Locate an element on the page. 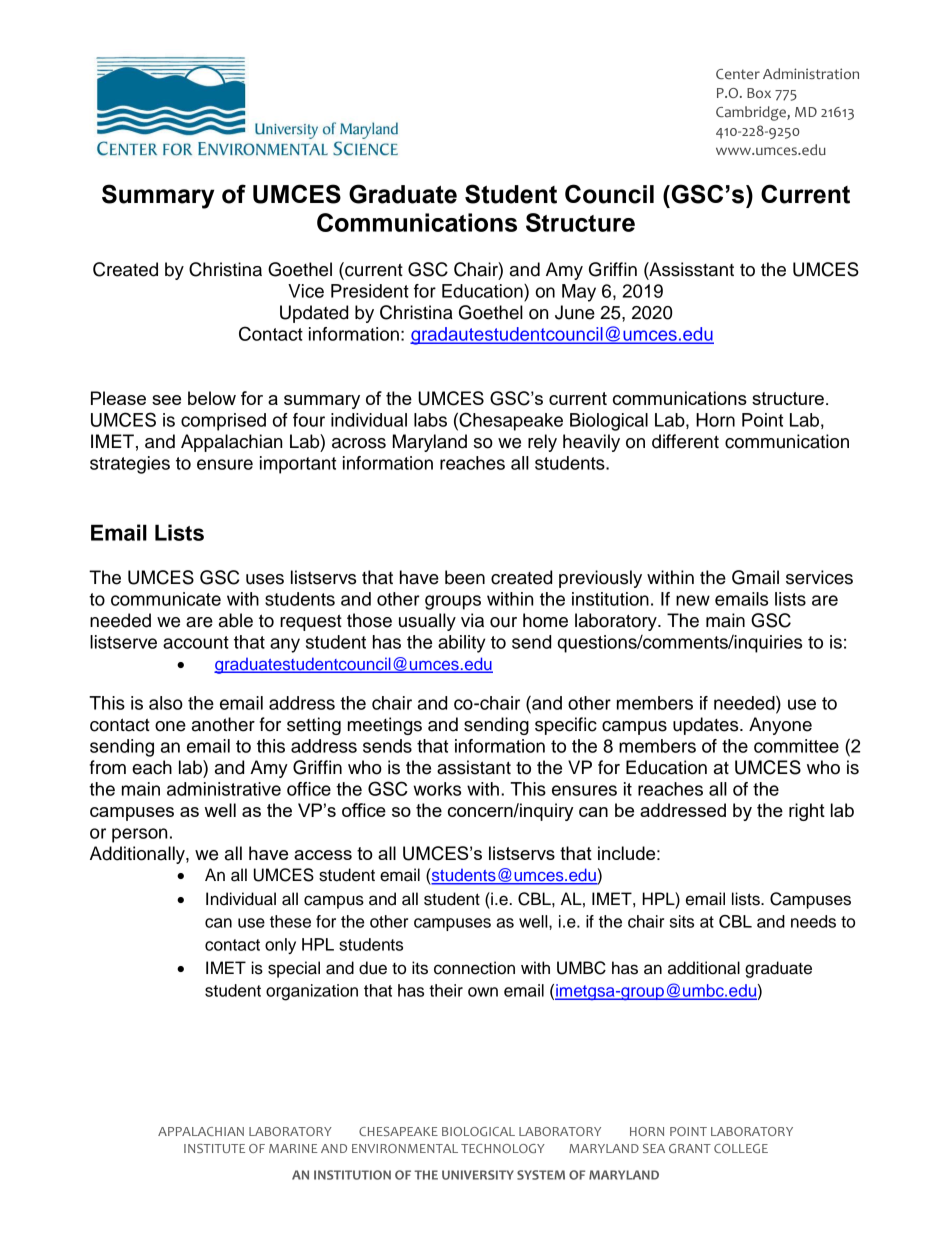 Image resolution: width=952 pixels, height=1233 pixels. Cambridge is located at coordinates (752, 113).
